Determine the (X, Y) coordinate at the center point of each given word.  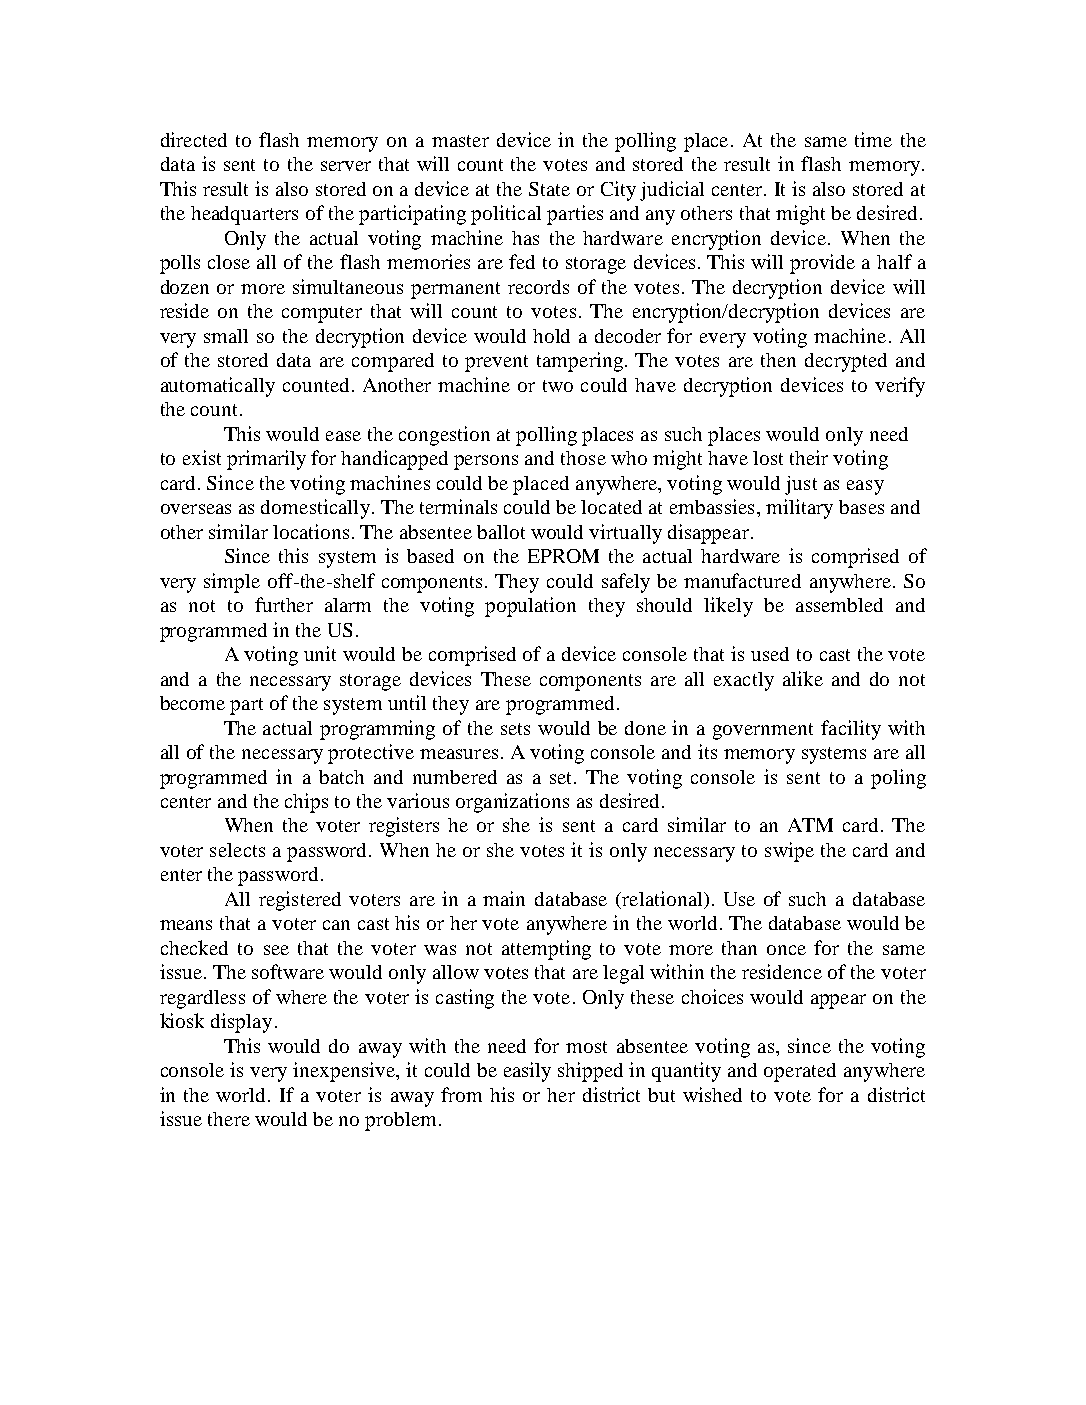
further (284, 604)
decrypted (846, 362)
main (504, 898)
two (558, 386)
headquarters (244, 215)
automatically (218, 387)
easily (527, 1072)
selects (237, 850)
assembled (839, 605)
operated (800, 1072)
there (229, 1119)
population (530, 607)
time (873, 139)
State (549, 189)
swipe (789, 852)
